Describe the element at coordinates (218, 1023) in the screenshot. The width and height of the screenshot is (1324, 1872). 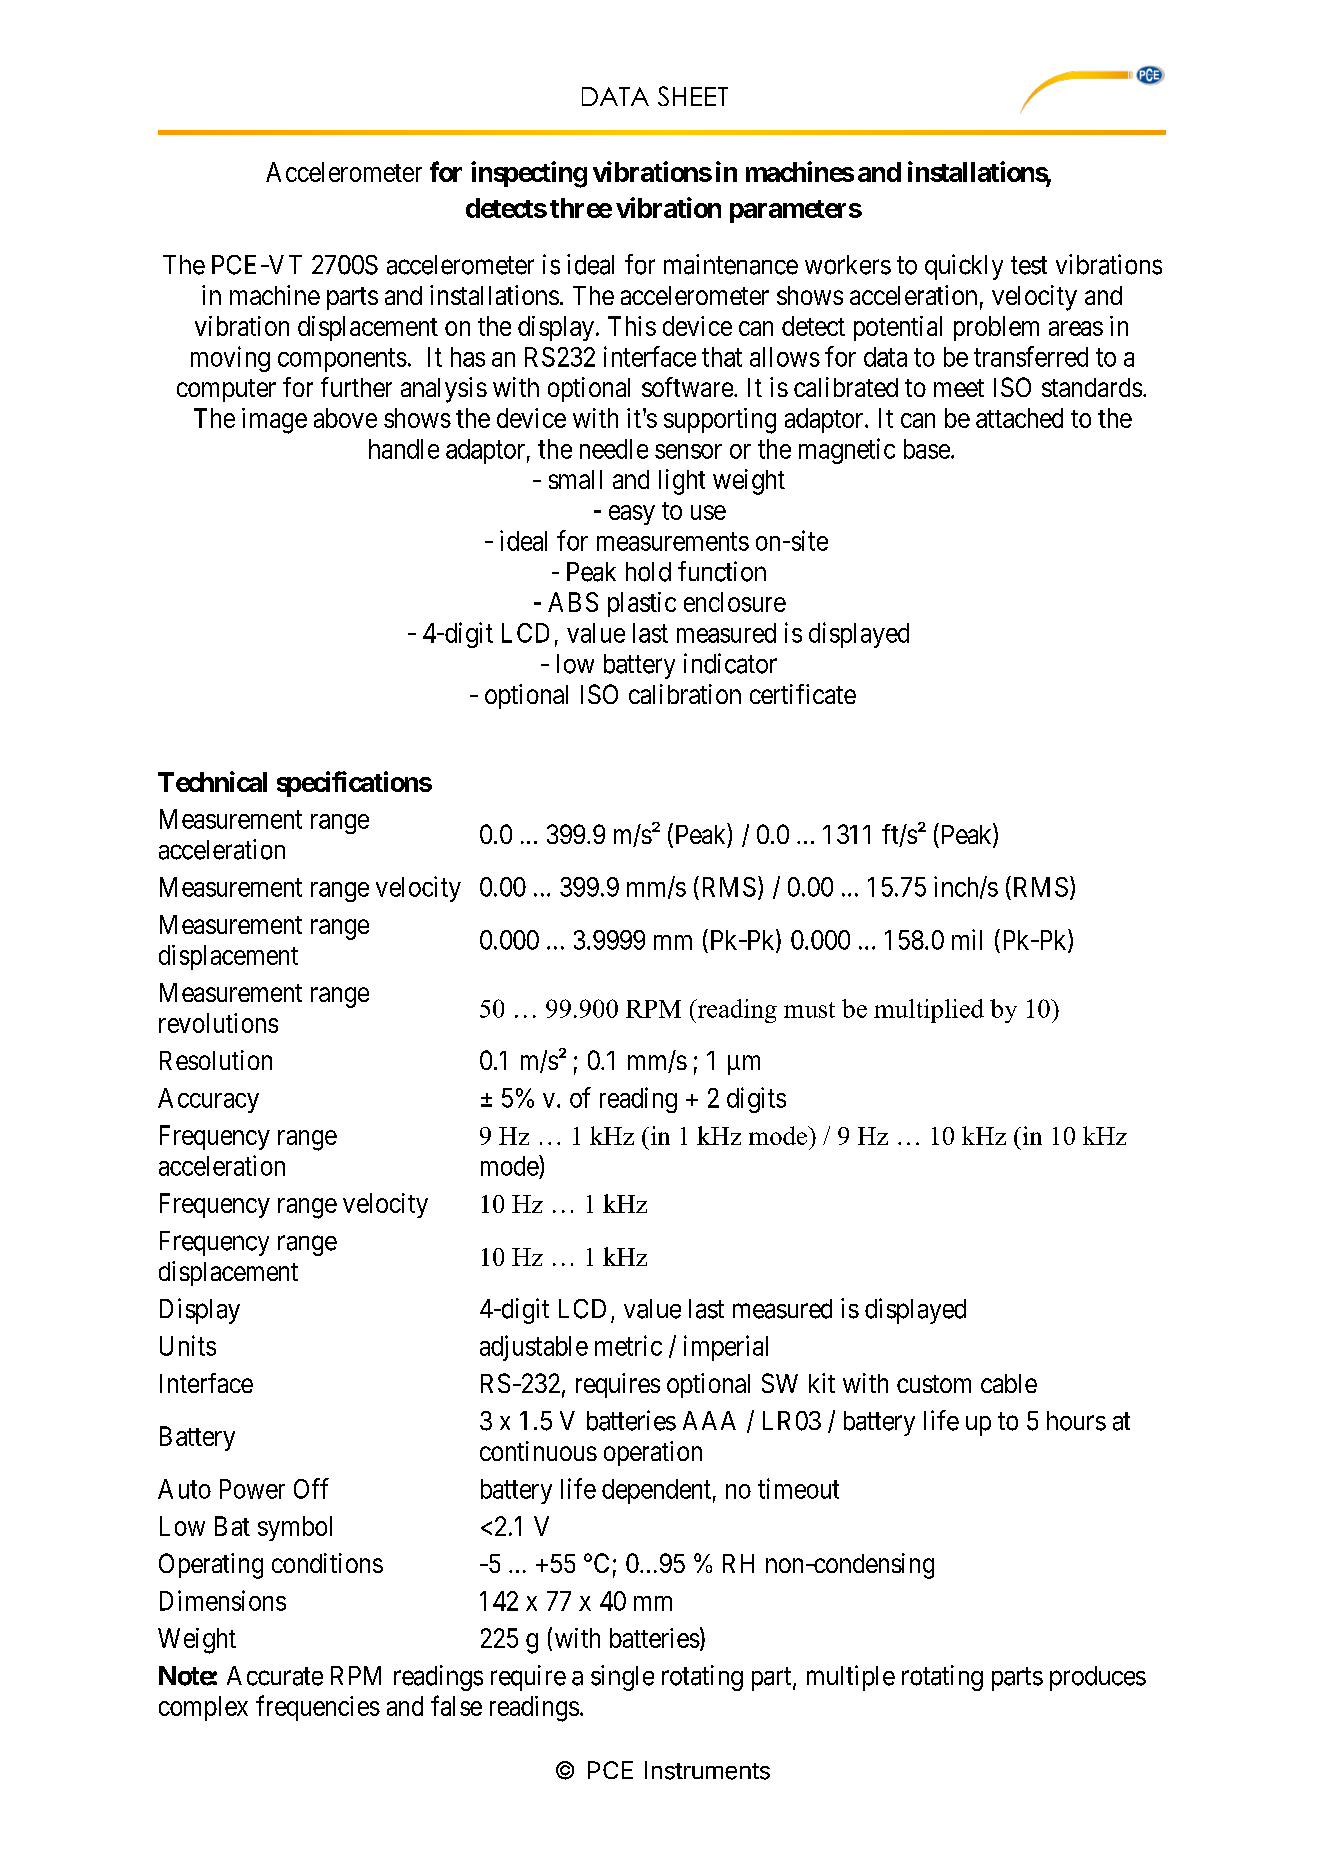
I see `revolutions` at that location.
